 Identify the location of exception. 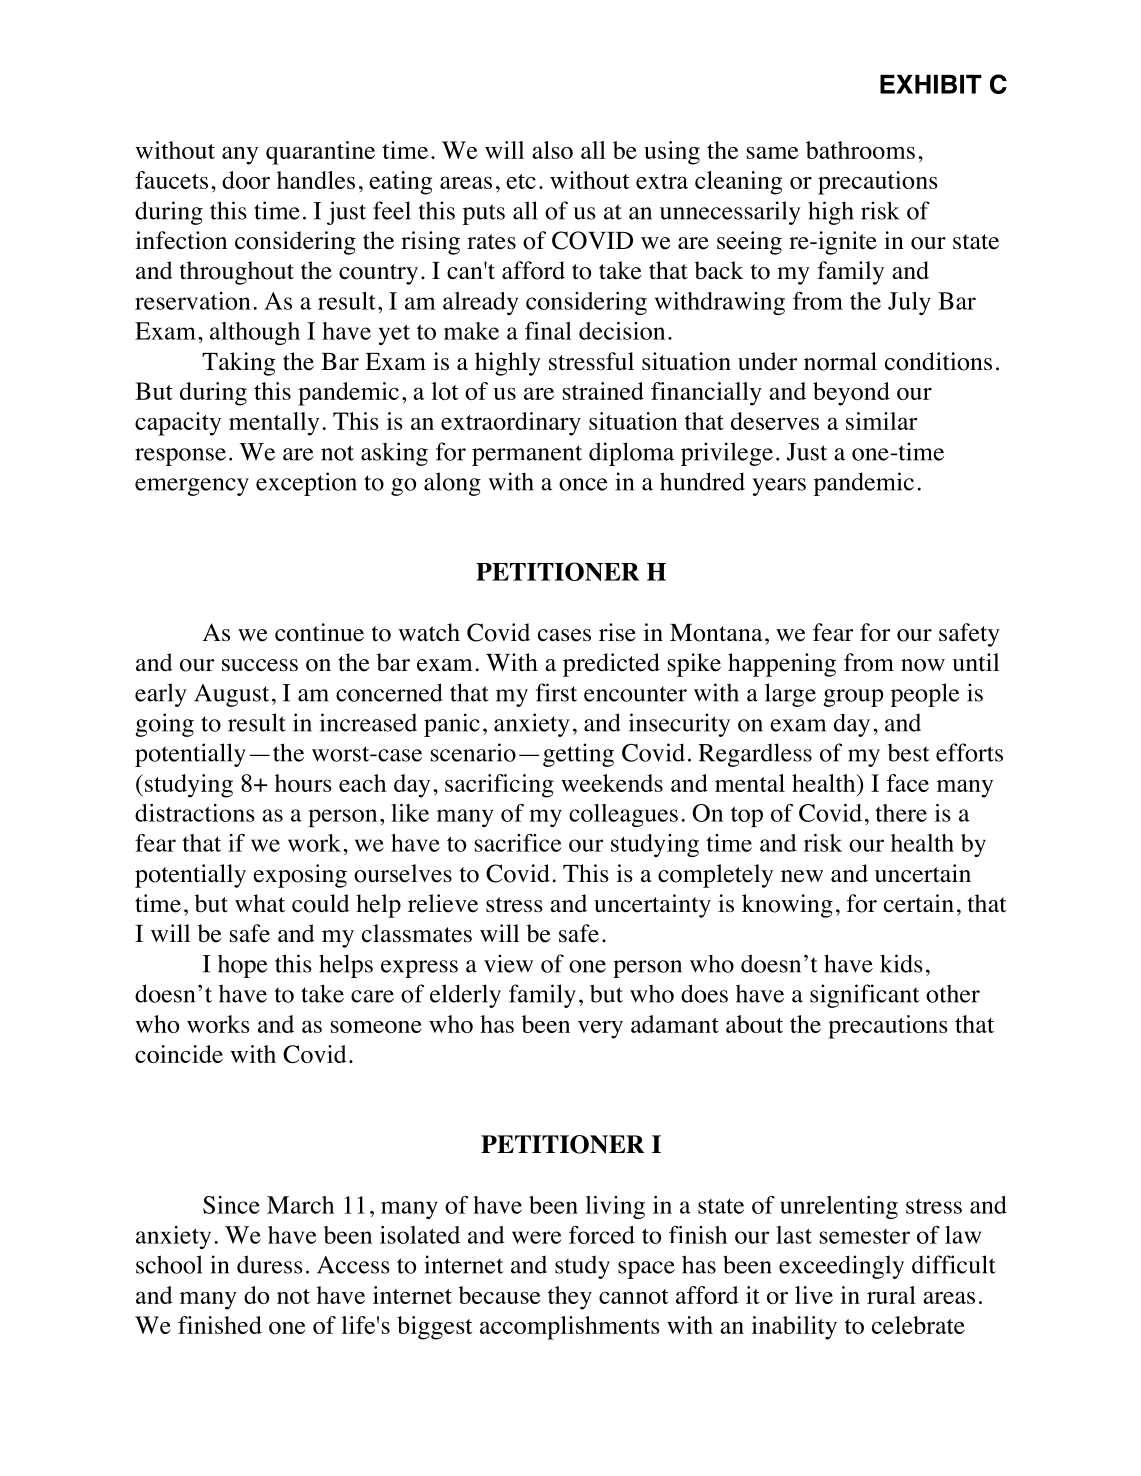
(306, 484).
